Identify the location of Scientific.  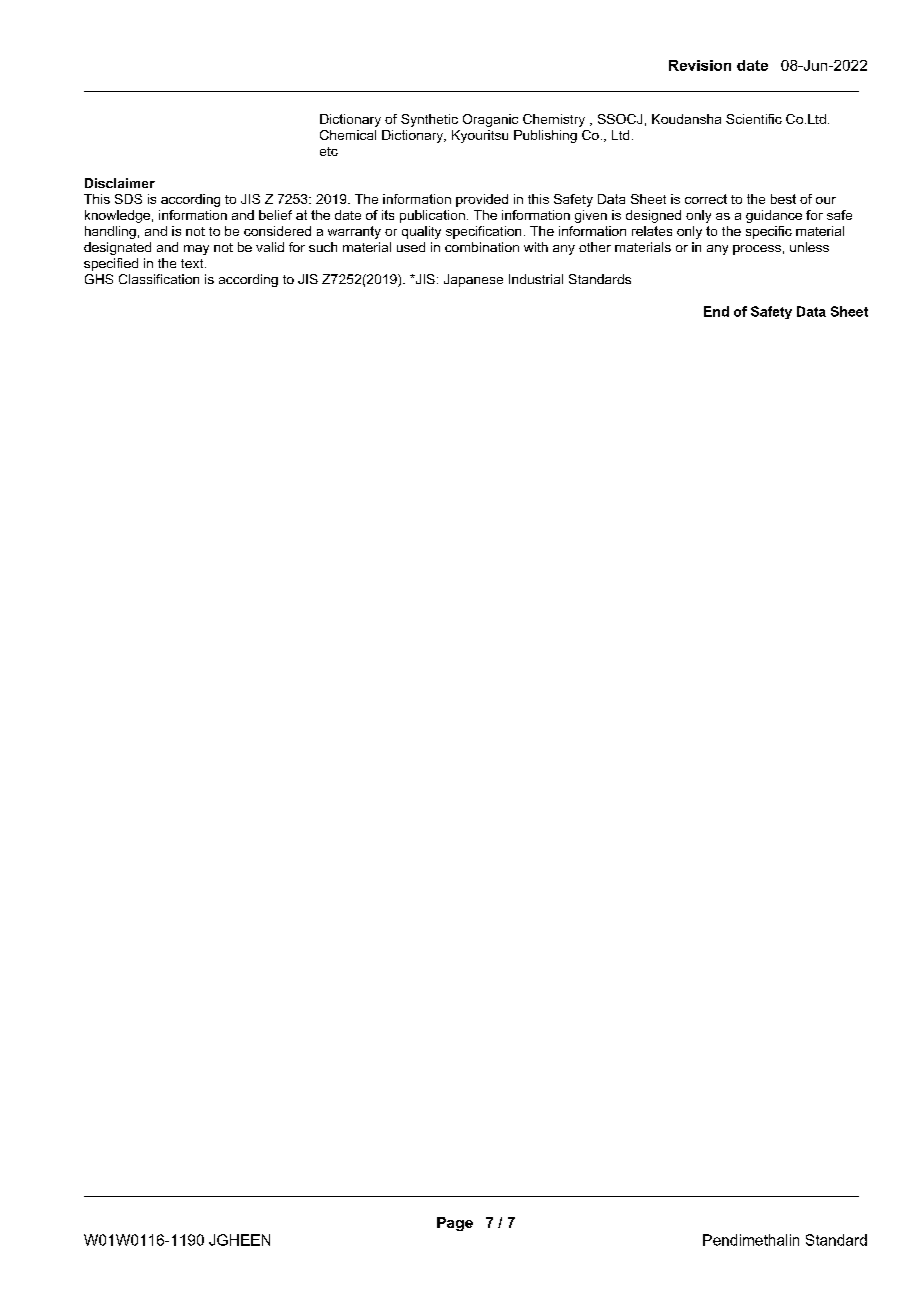
(754, 119).
